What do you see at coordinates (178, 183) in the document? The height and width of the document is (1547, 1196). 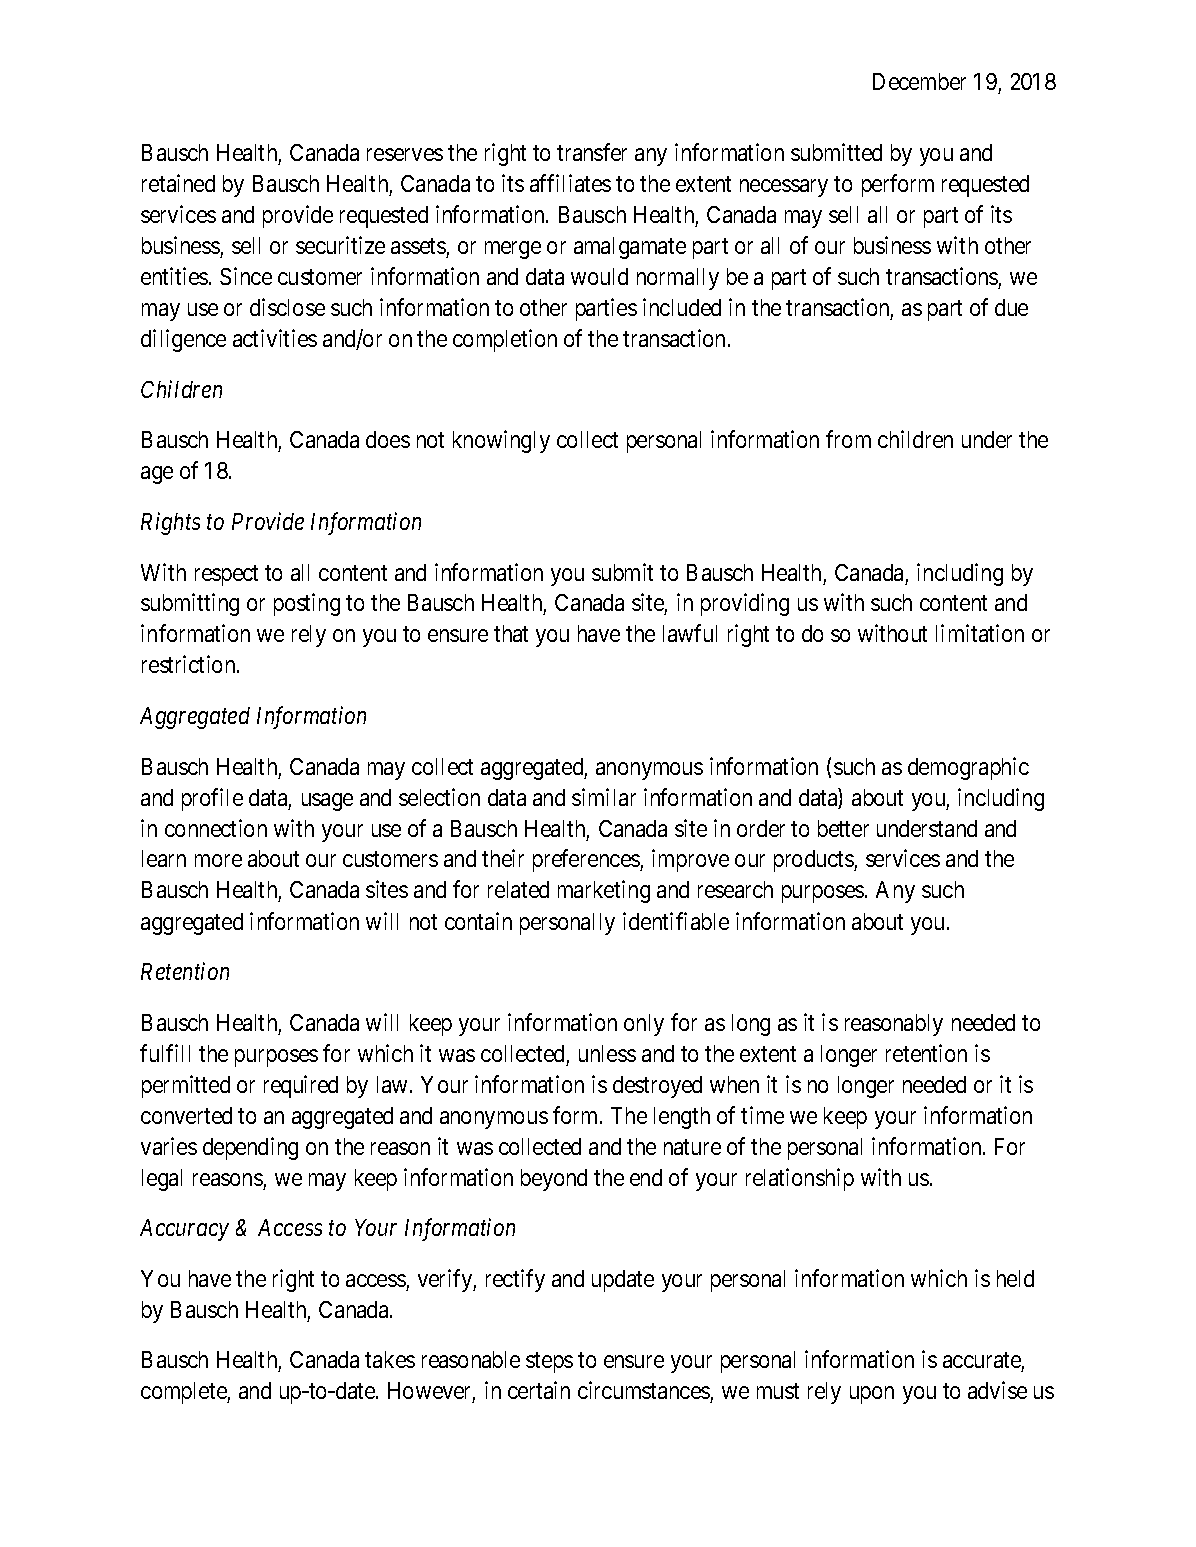 I see `retained` at bounding box center [178, 183].
